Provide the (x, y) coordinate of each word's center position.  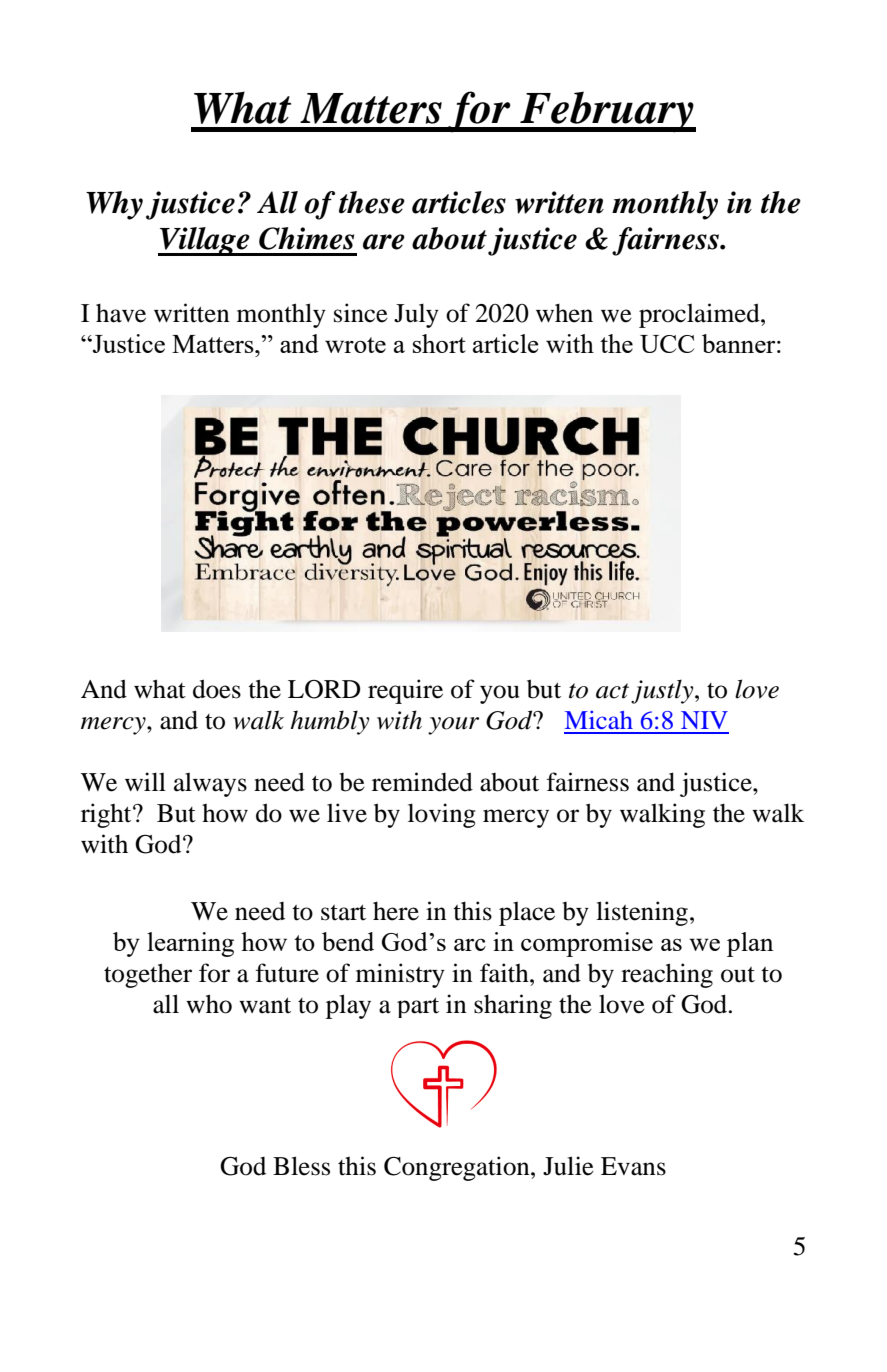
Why (114, 205)
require (405, 691)
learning (190, 944)
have (121, 313)
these (372, 202)
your (453, 726)
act (612, 691)
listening (642, 913)
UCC (667, 344)
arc (470, 945)
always (210, 785)
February (607, 111)
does (217, 689)
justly (663, 691)
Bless (301, 1166)
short (439, 343)
